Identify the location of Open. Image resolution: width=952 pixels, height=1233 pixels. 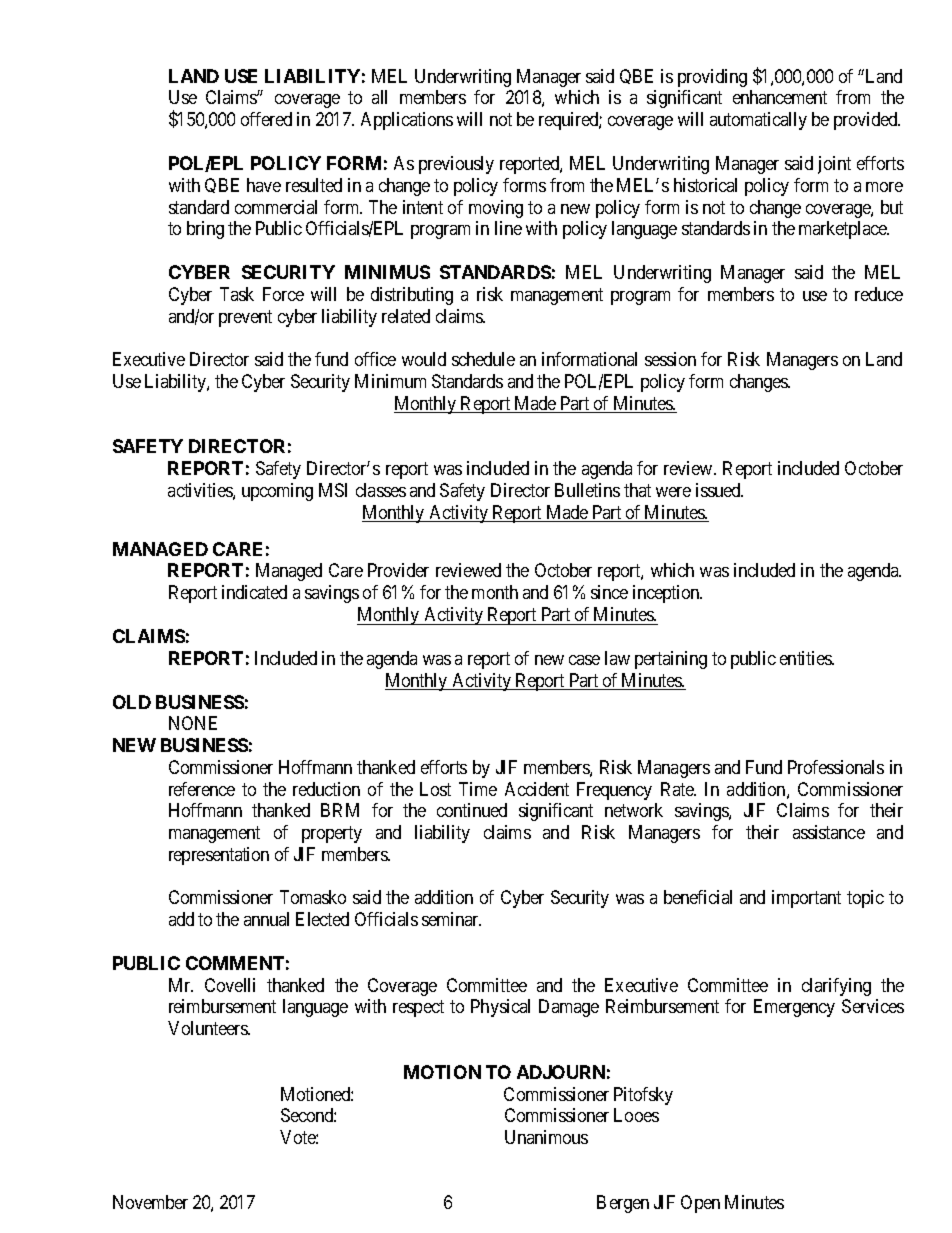
(700, 1204).
